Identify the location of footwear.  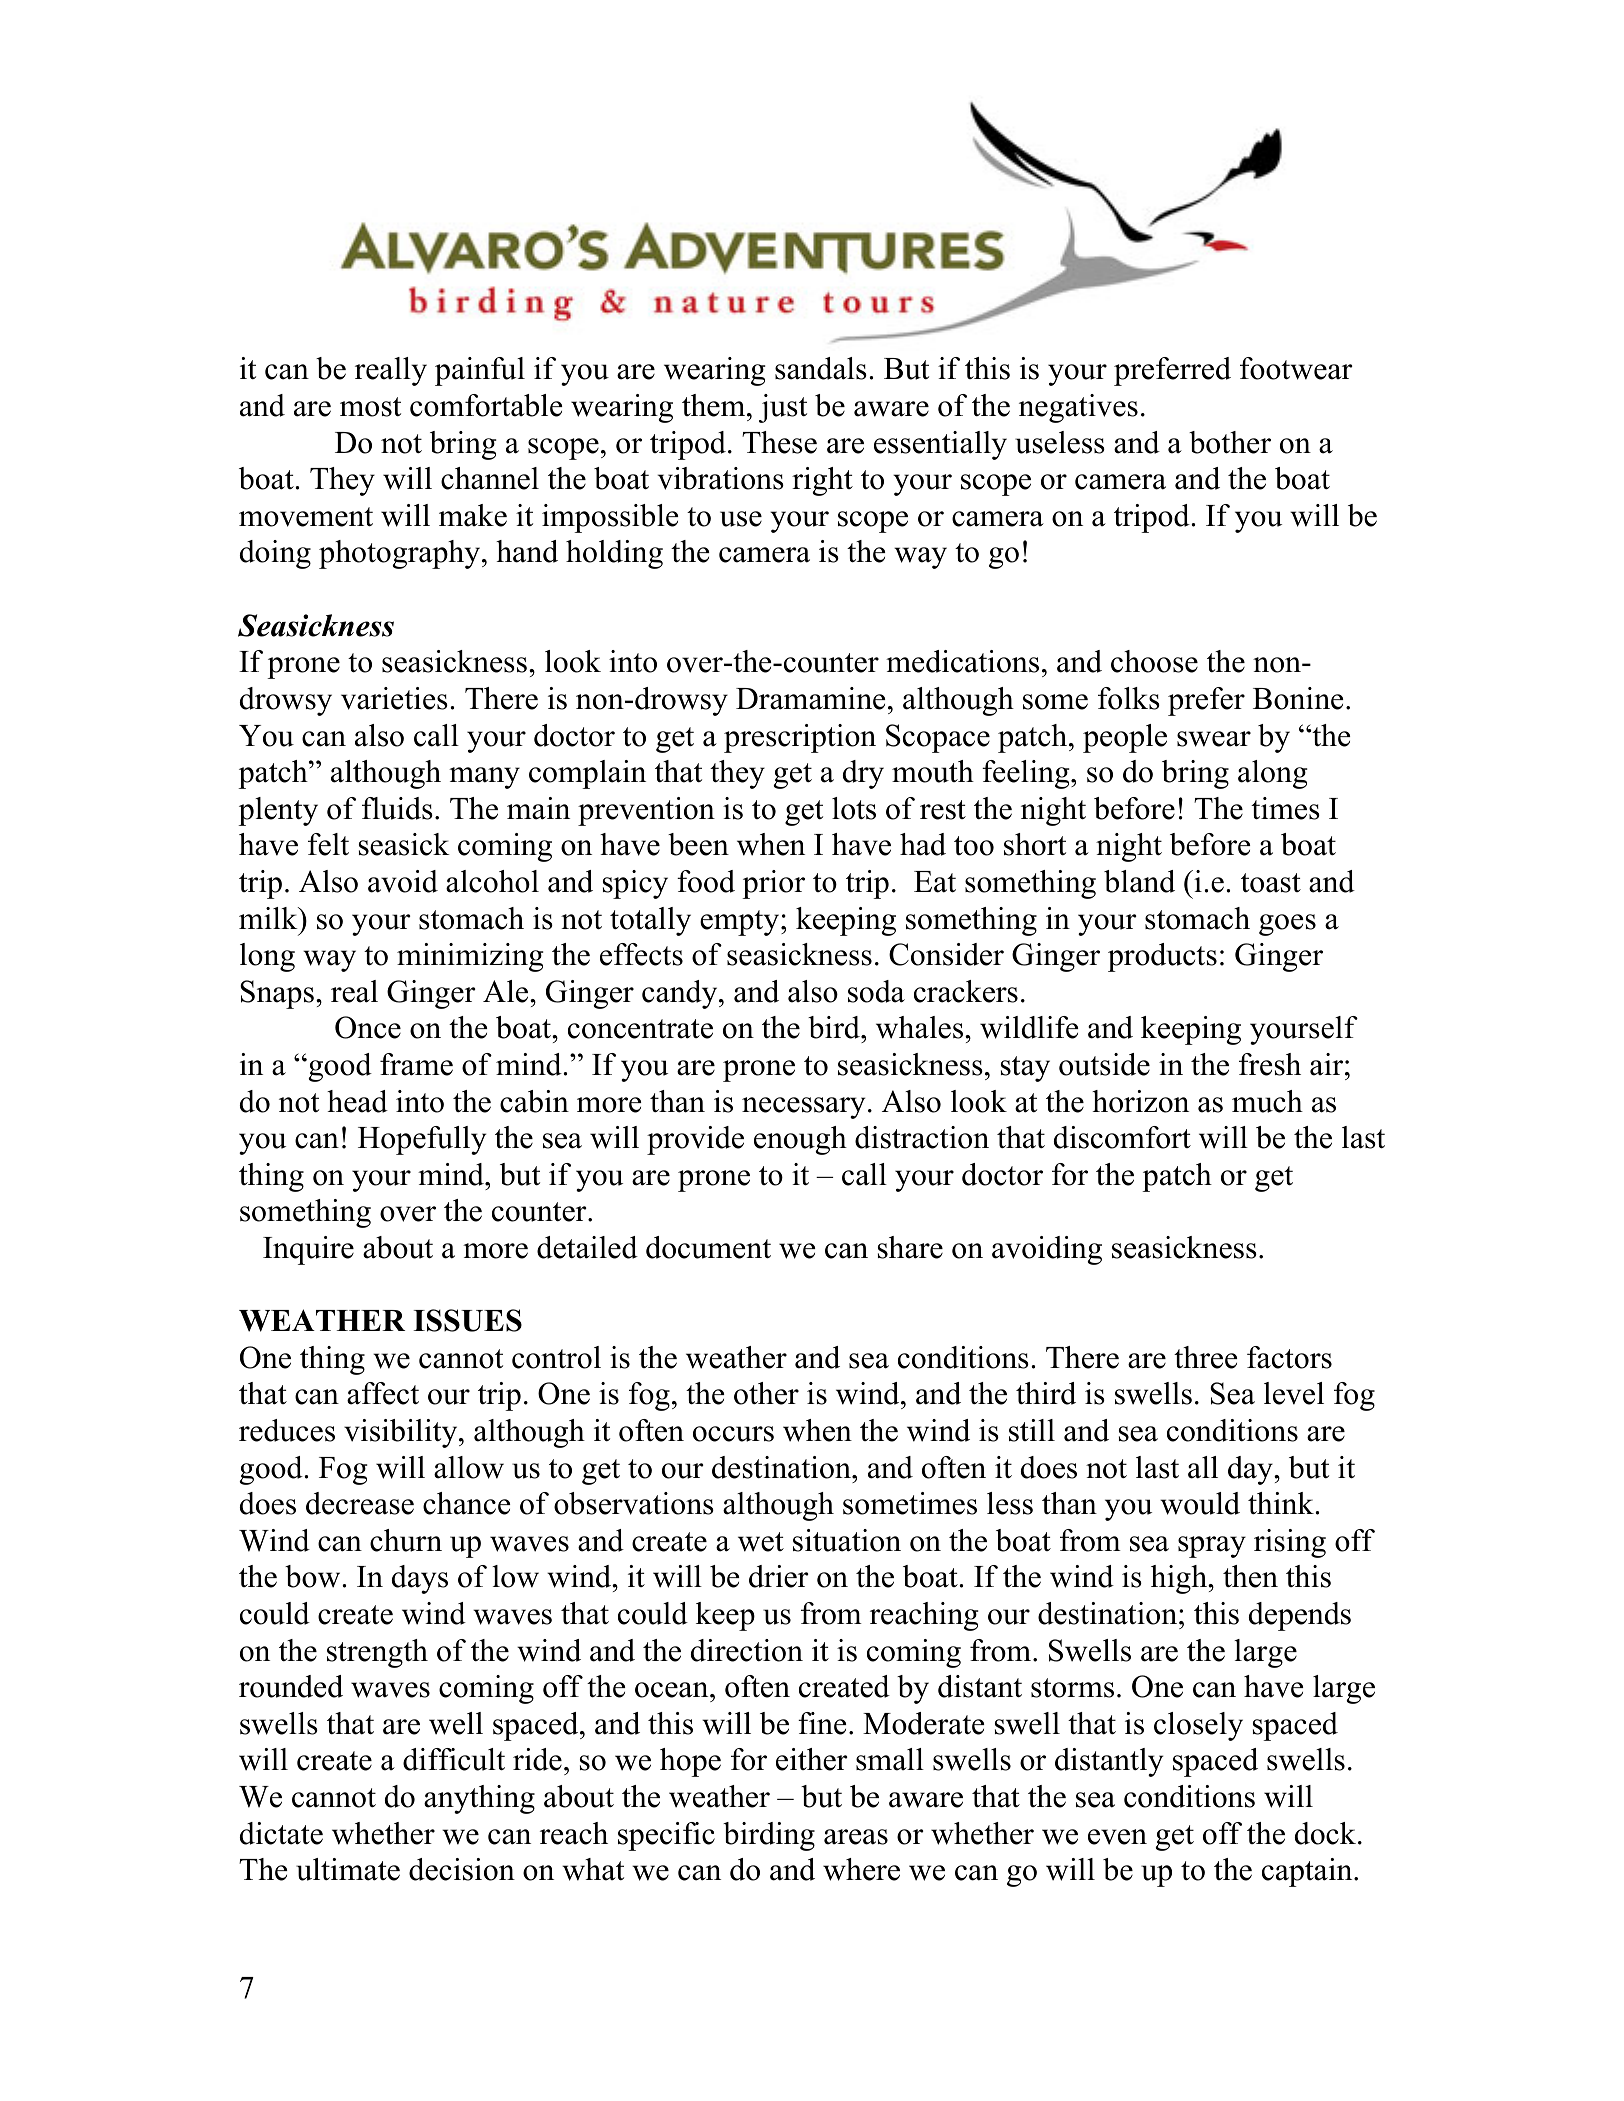
(1296, 368).
